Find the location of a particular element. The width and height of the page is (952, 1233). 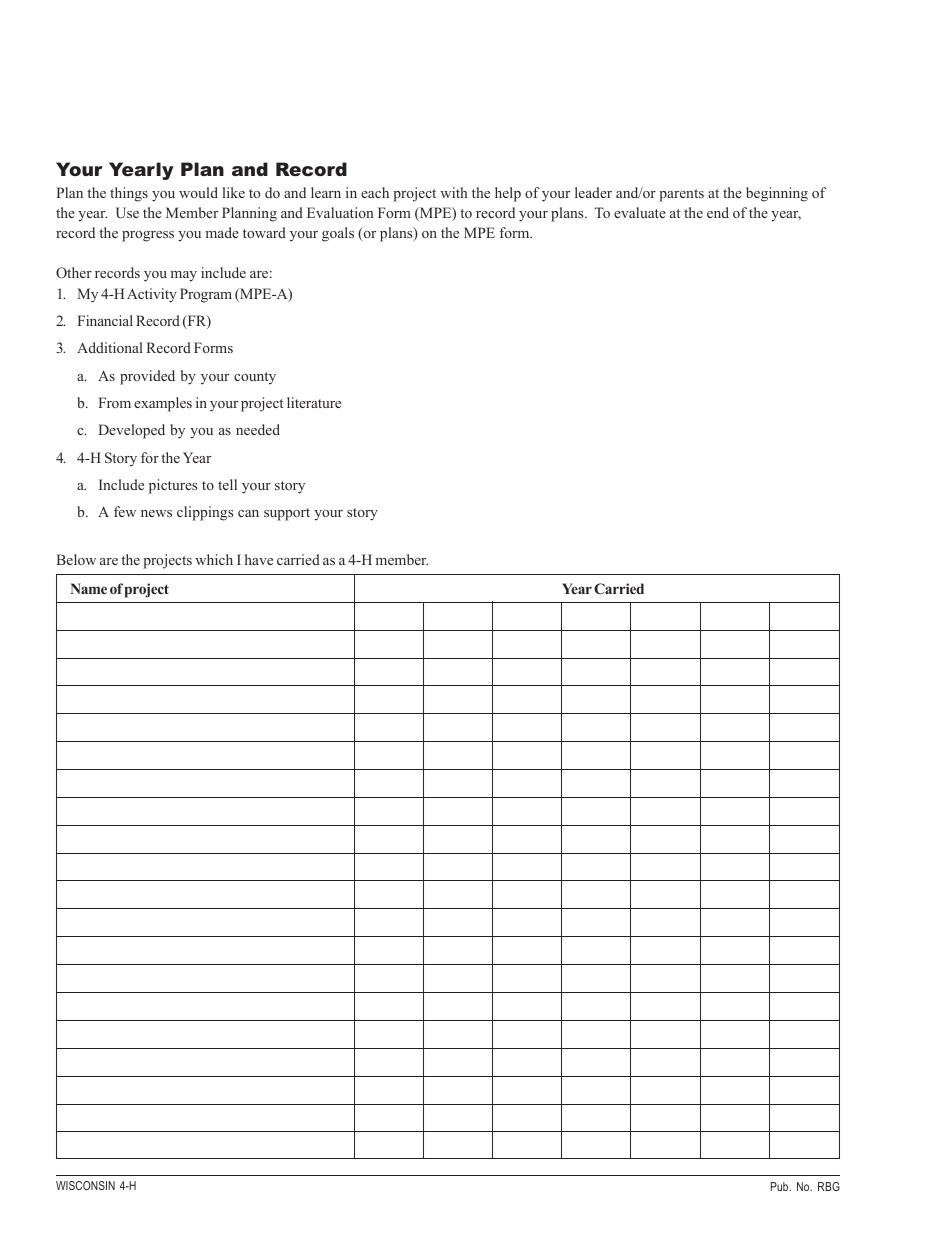

support is located at coordinates (287, 514).
